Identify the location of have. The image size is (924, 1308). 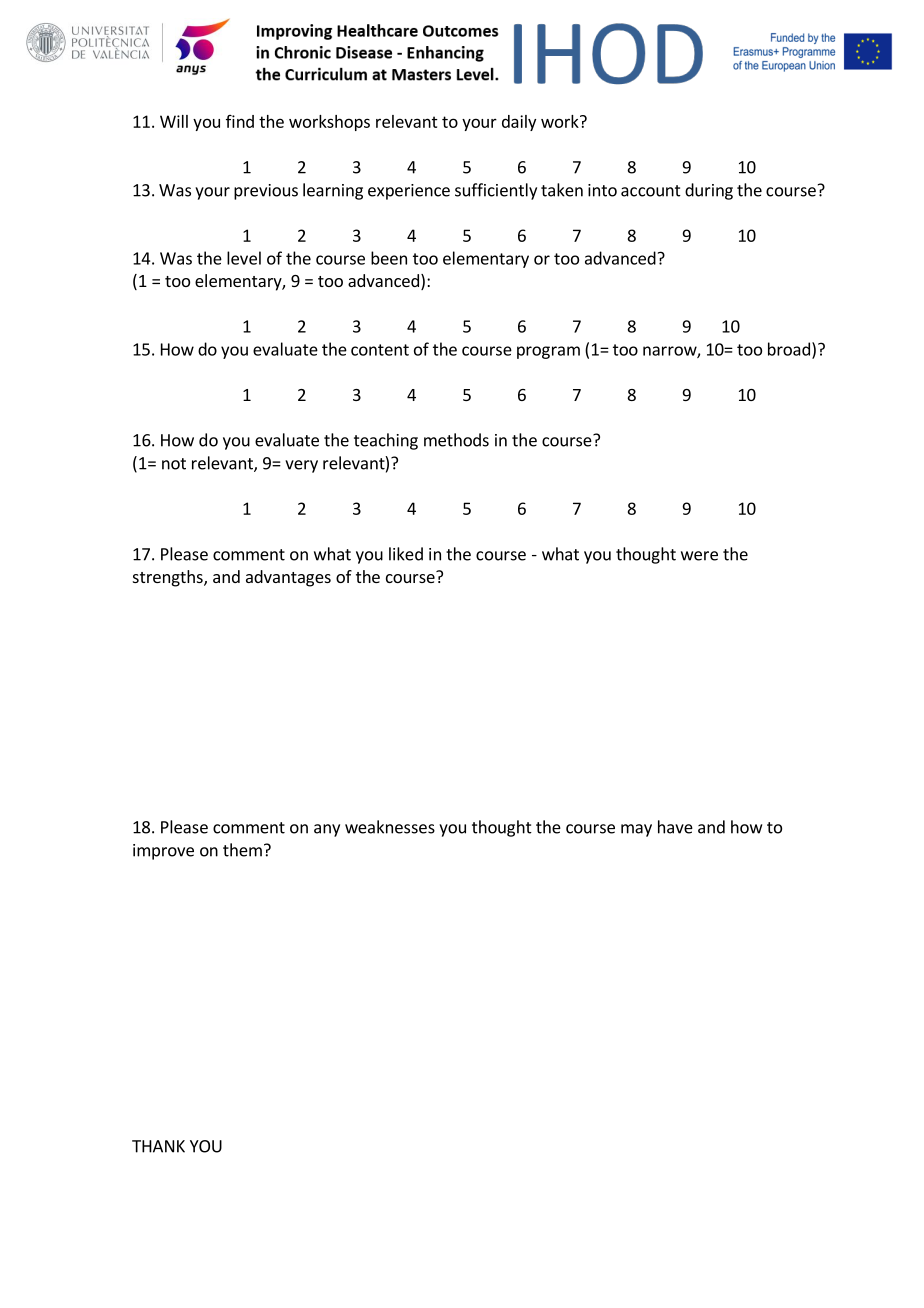
(675, 827).
